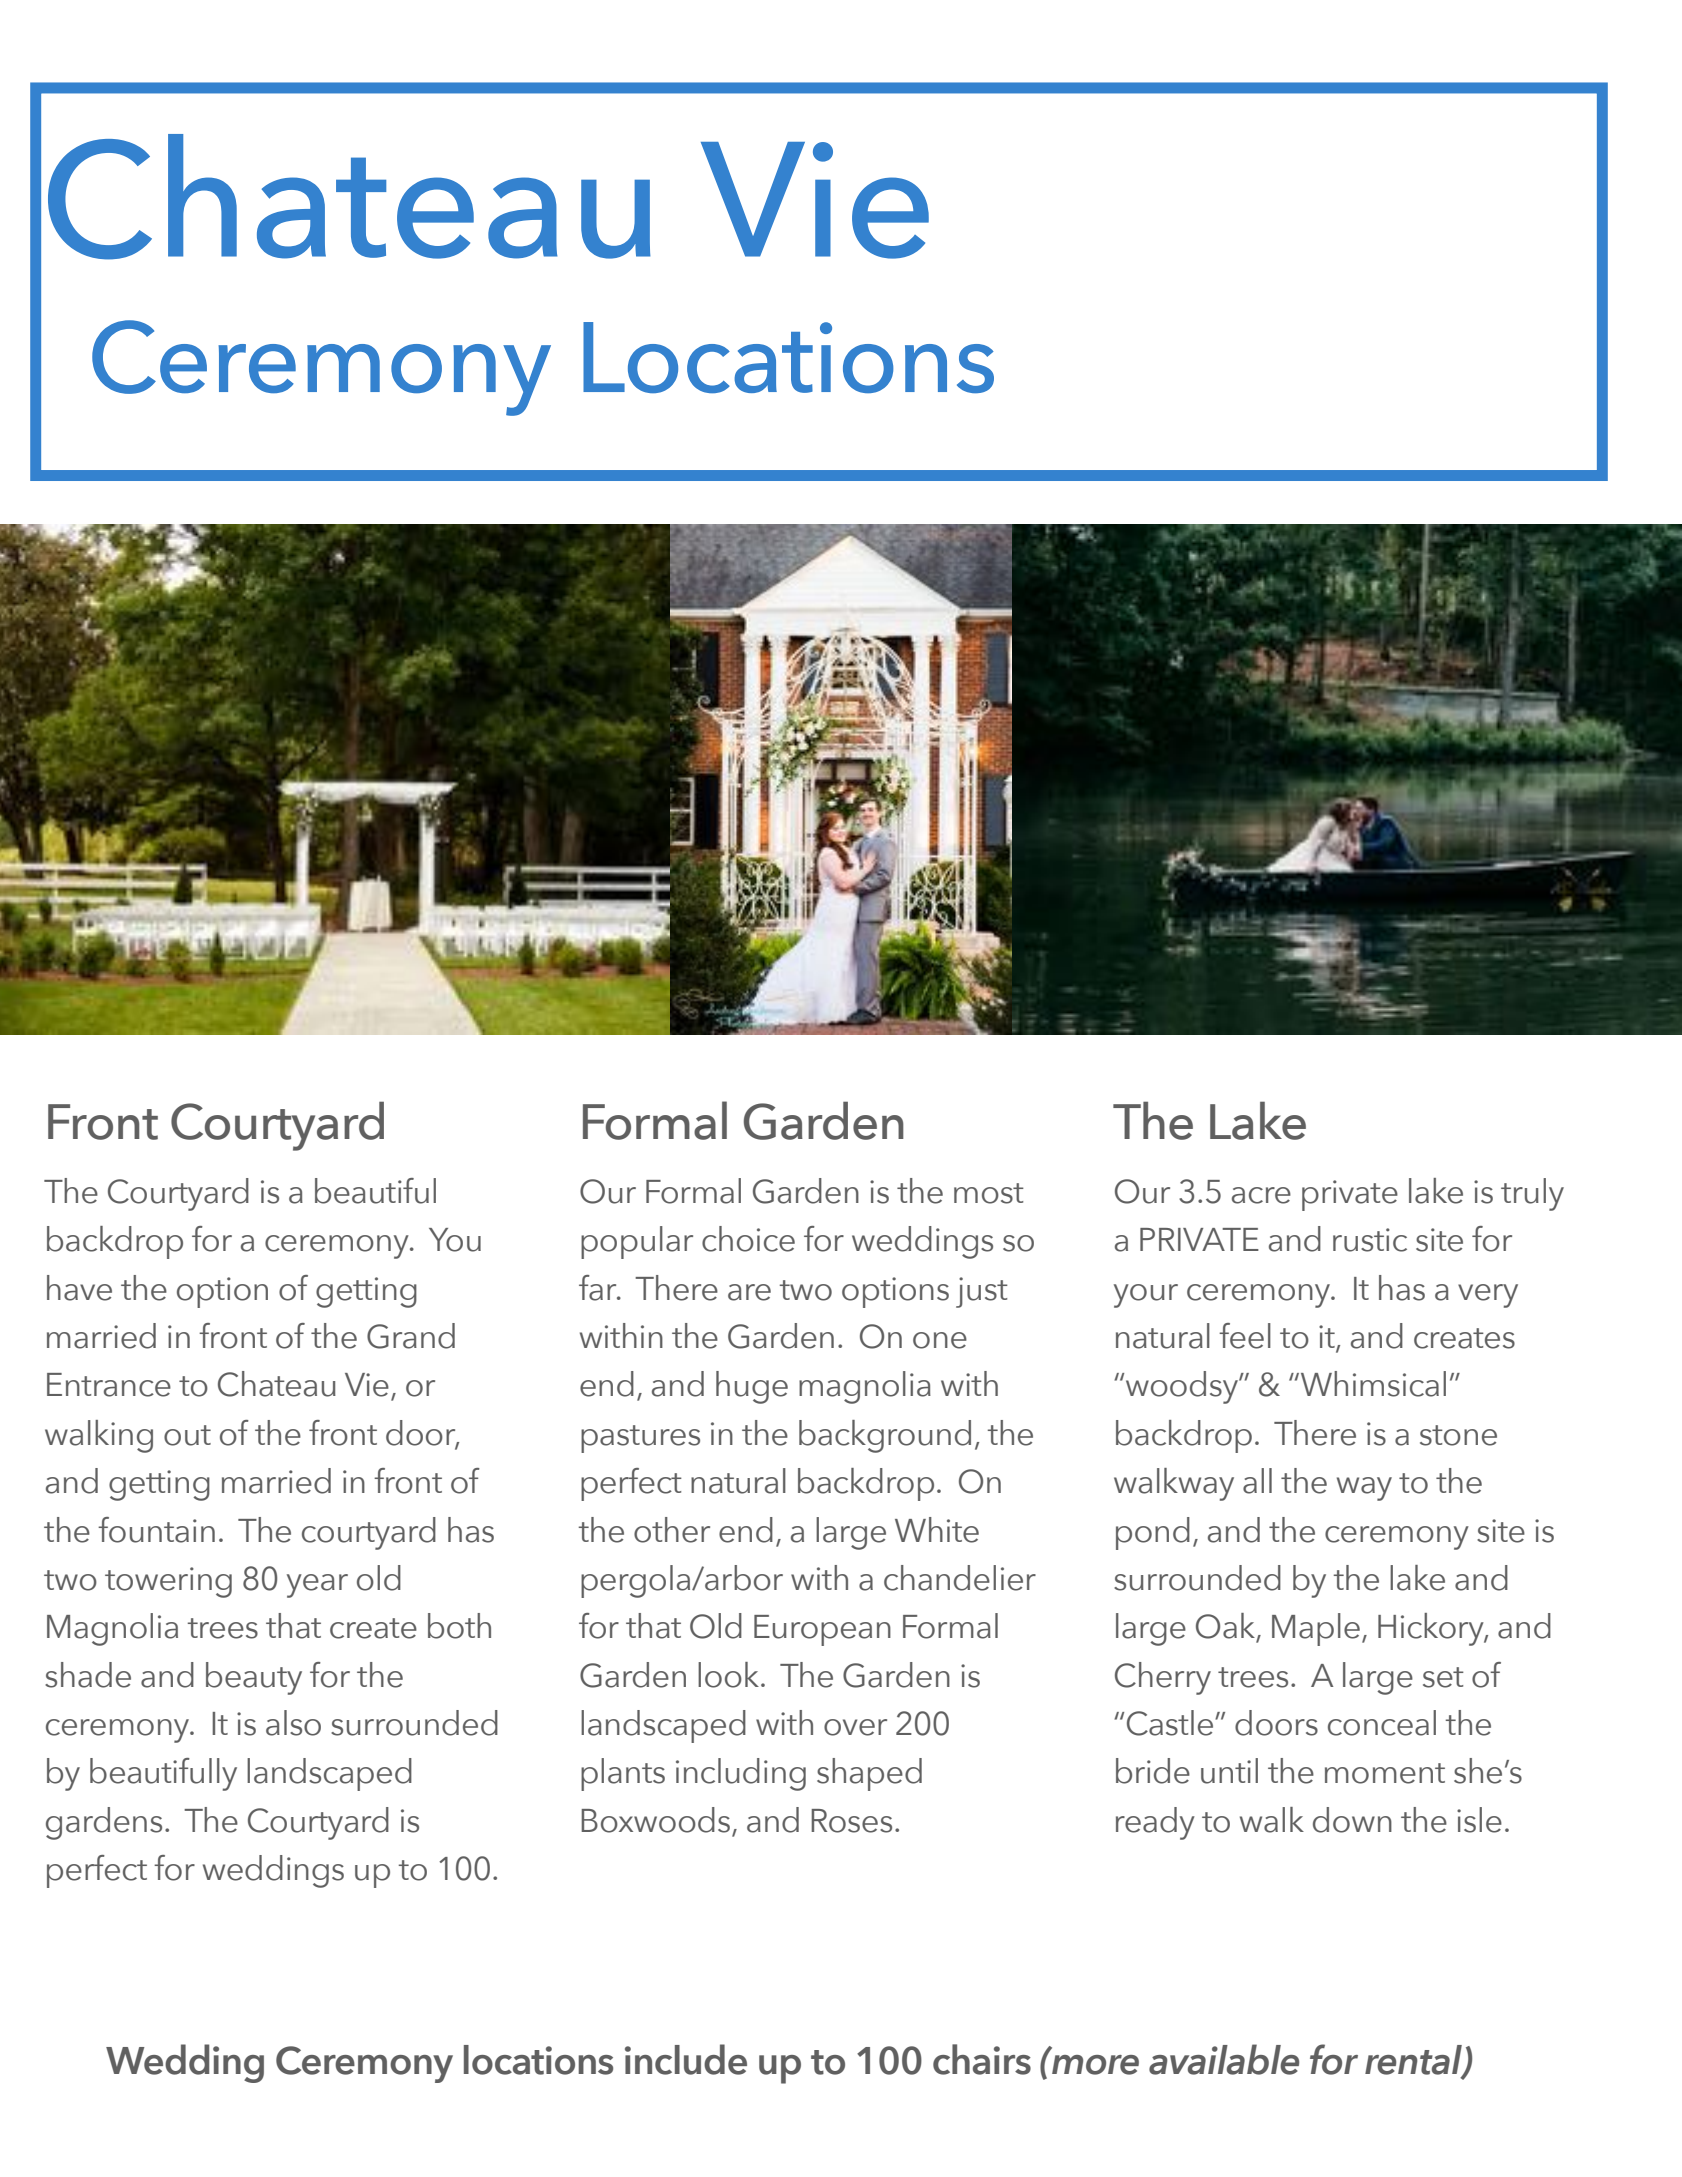 Image resolution: width=1682 pixels, height=2177 pixels. I want to click on rustic, so click(1370, 1240).
